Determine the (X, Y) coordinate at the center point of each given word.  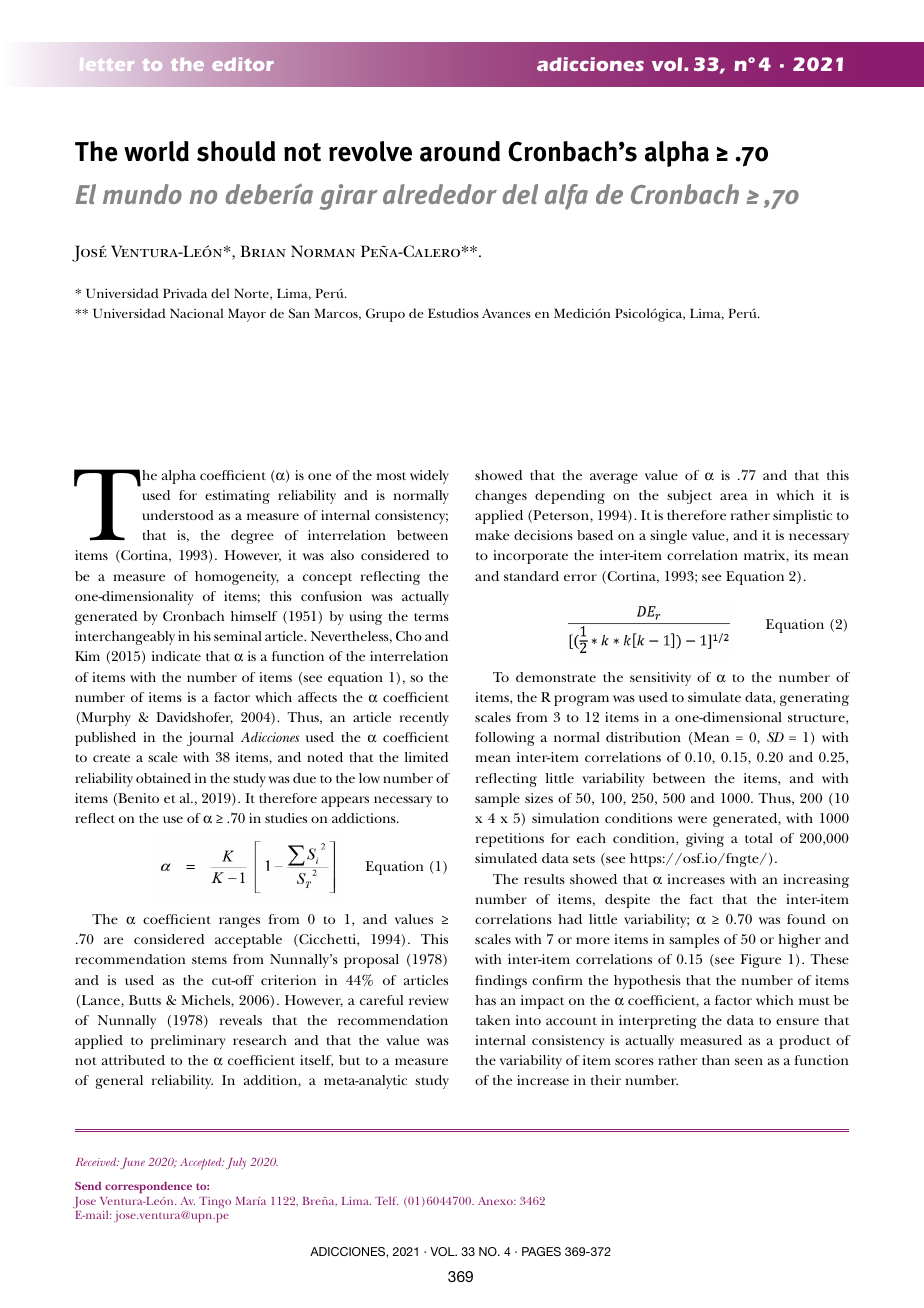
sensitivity (660, 679)
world (156, 151)
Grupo (385, 315)
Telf (386, 1200)
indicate (176, 656)
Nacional (196, 313)
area (734, 496)
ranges (239, 922)
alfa (566, 197)
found (806, 919)
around (460, 151)
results (544, 879)
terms (431, 617)
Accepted (202, 1164)
